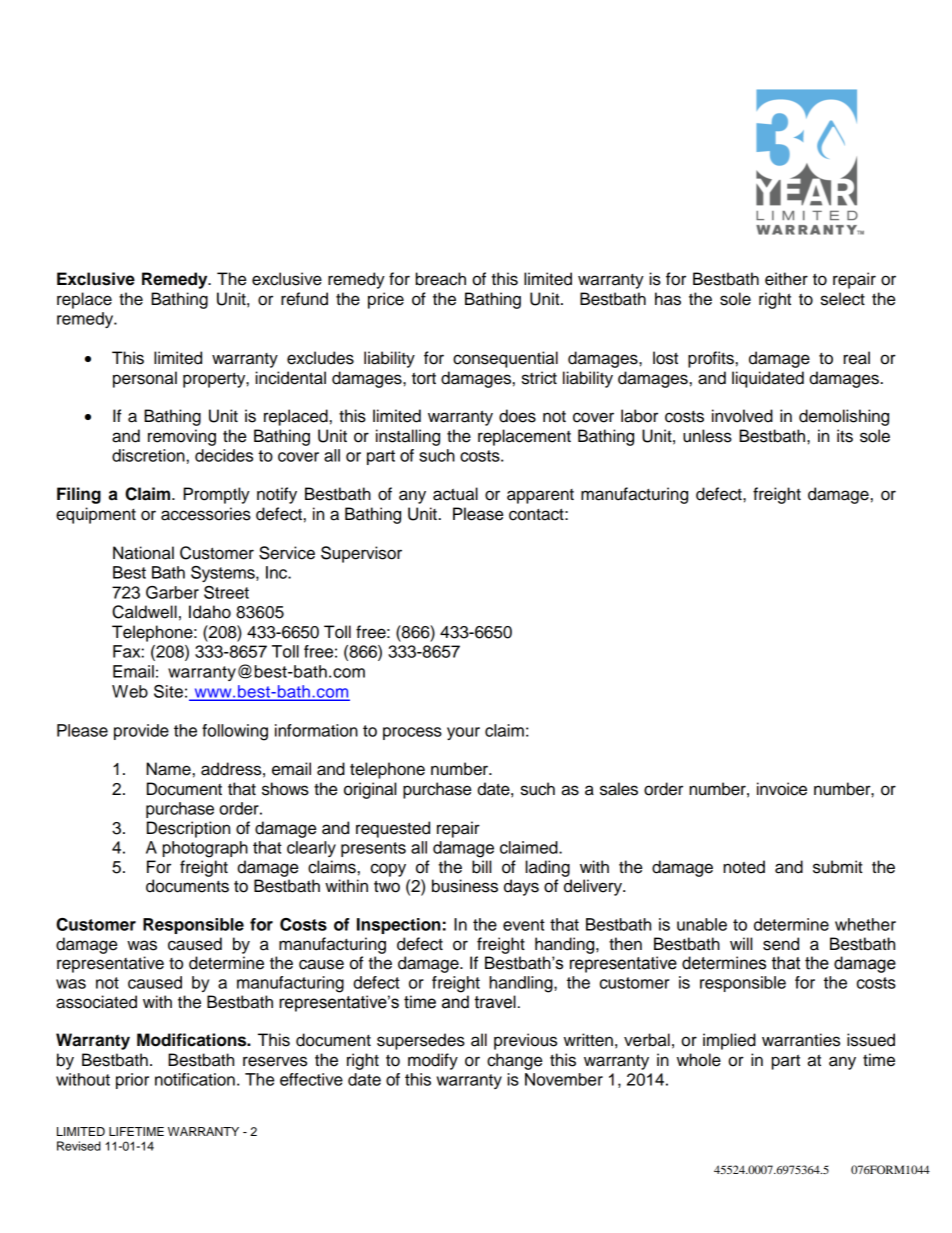 The height and width of the screenshot is (1233, 952). Describe the element at coordinates (172, 592) in the screenshot. I see `Garber` at that location.
